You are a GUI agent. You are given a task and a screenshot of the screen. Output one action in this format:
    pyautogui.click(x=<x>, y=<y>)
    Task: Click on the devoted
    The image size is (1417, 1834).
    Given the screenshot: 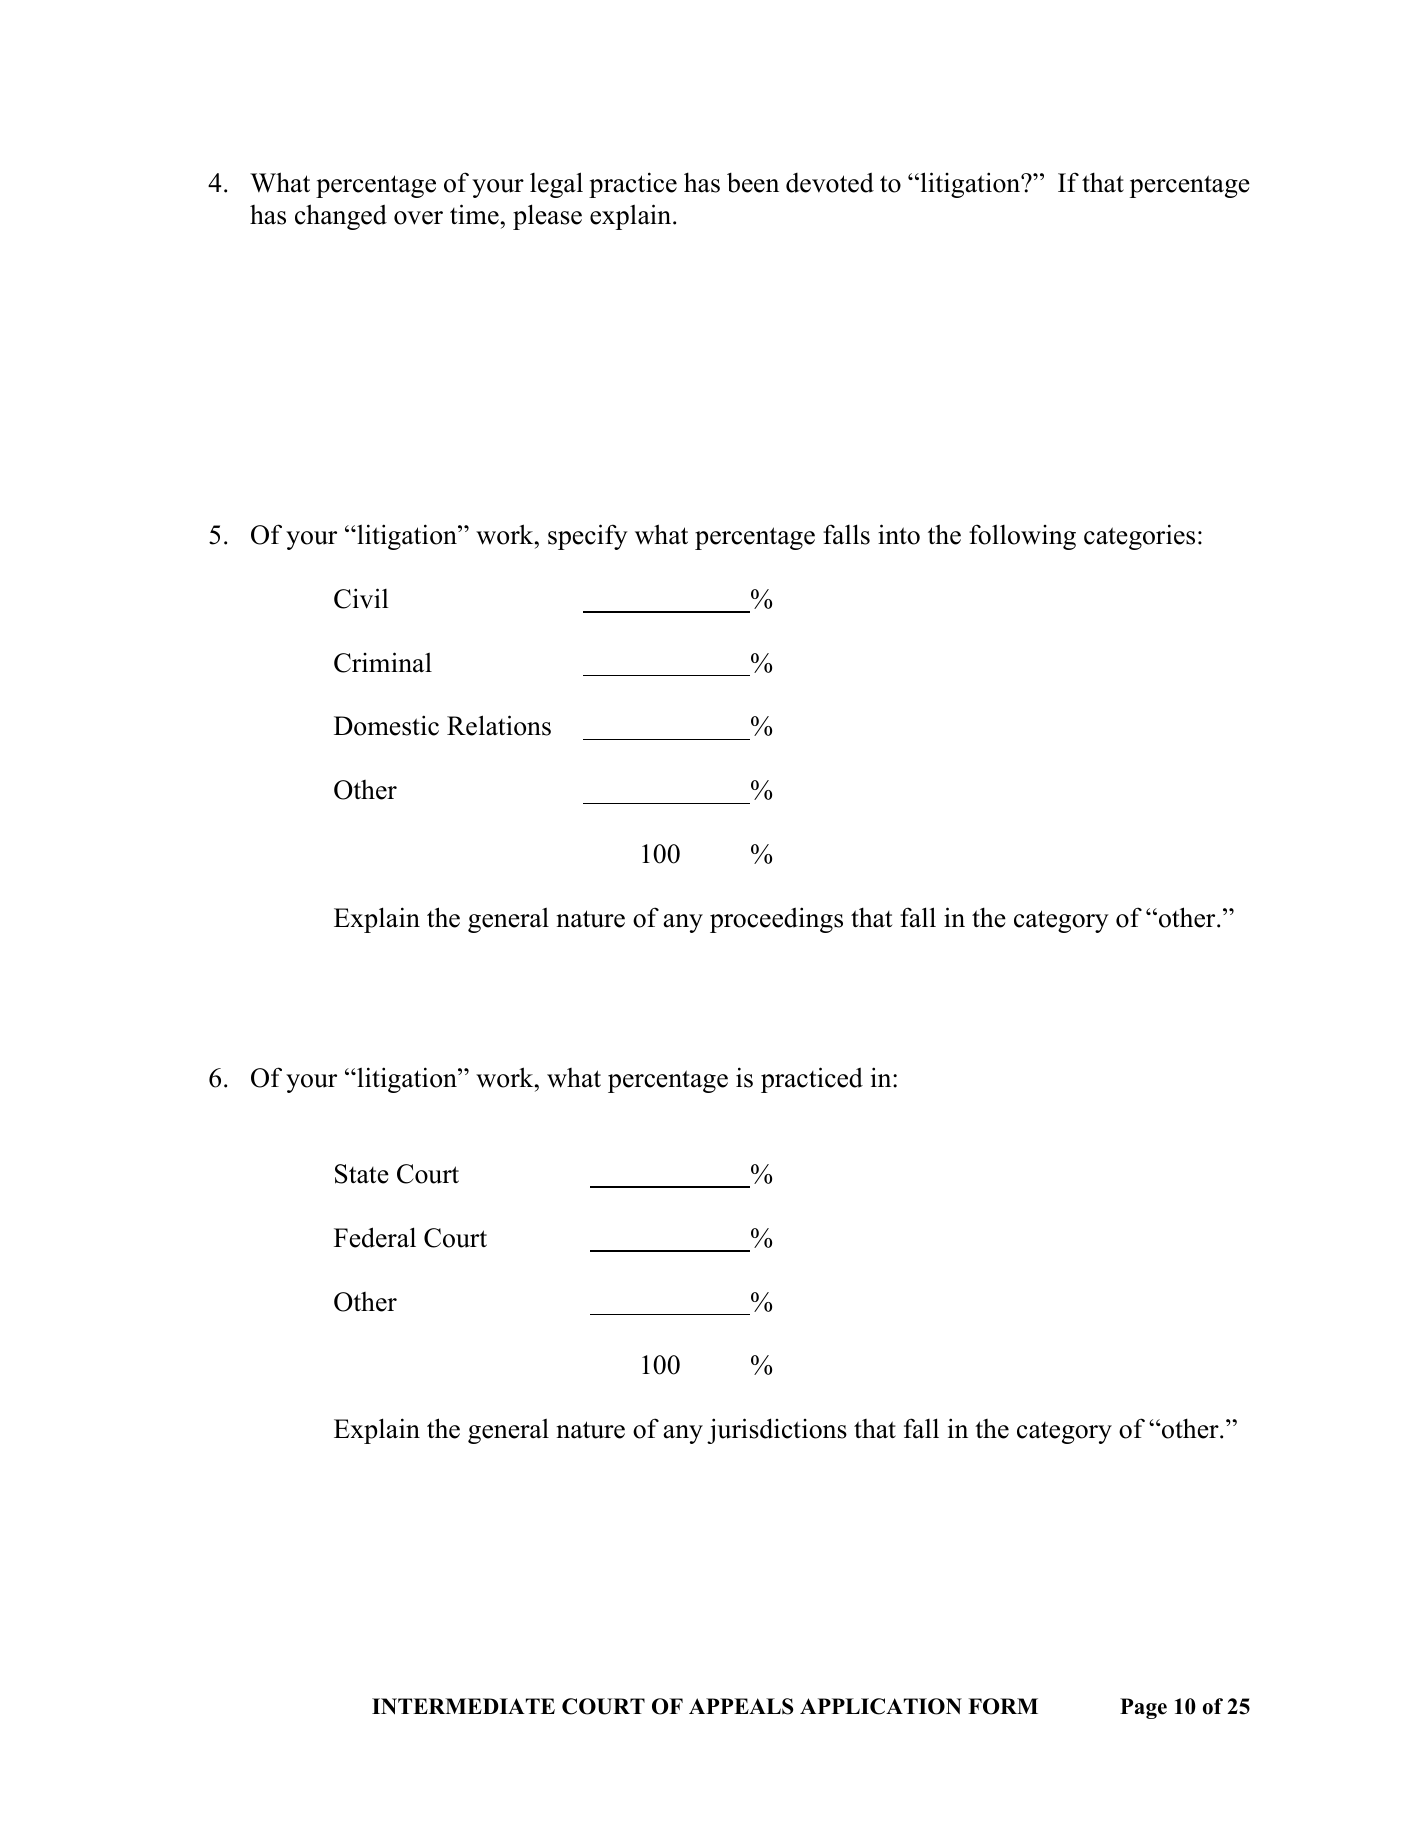 What is the action you would take?
    pyautogui.click(x=830, y=183)
